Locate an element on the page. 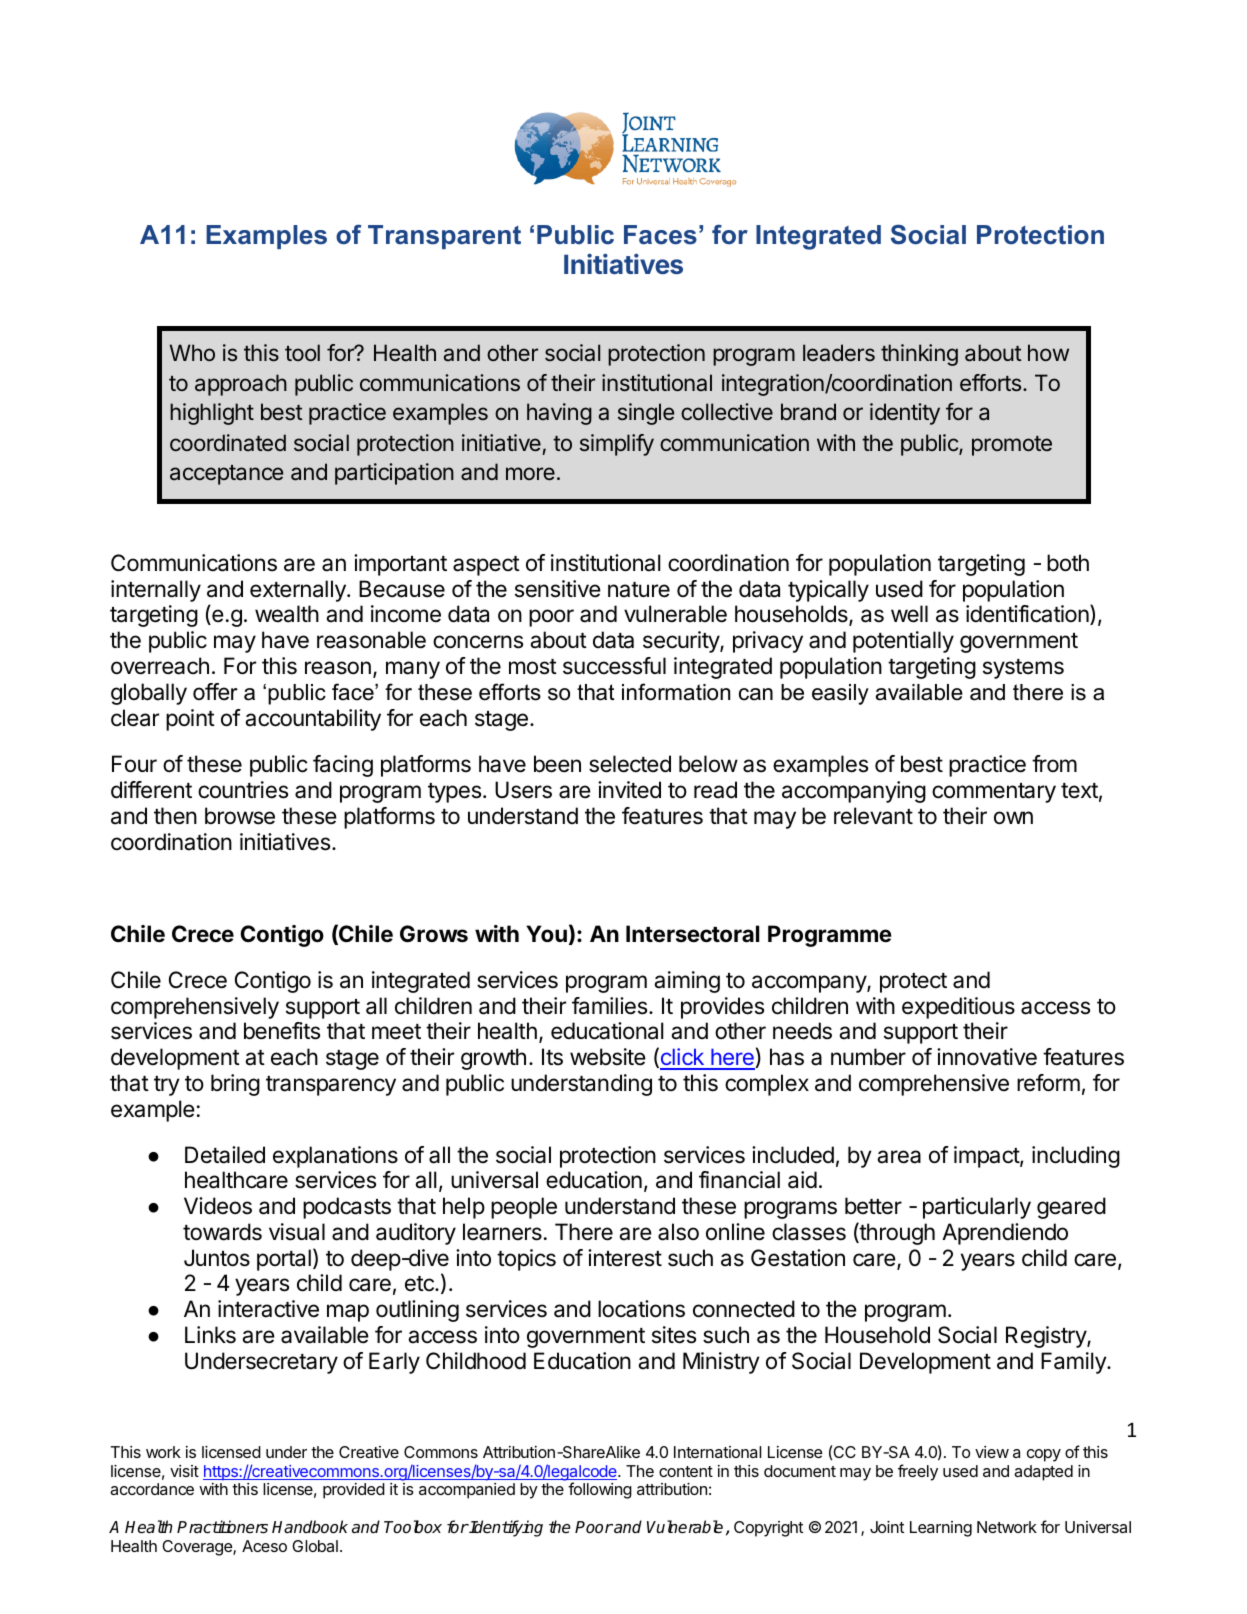 The image size is (1247, 1614). offer is located at coordinates (215, 692).
